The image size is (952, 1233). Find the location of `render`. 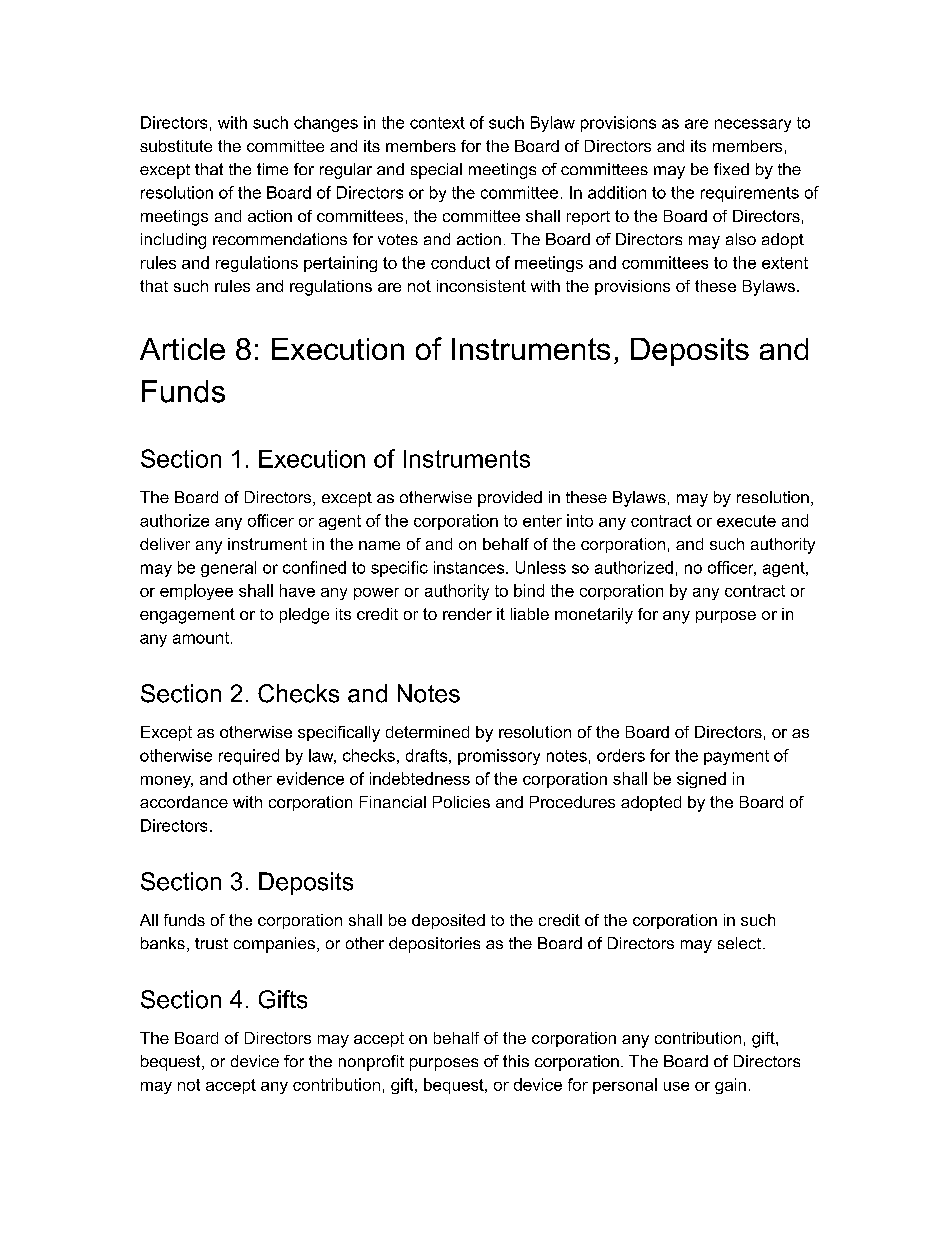

render is located at coordinates (467, 614).
